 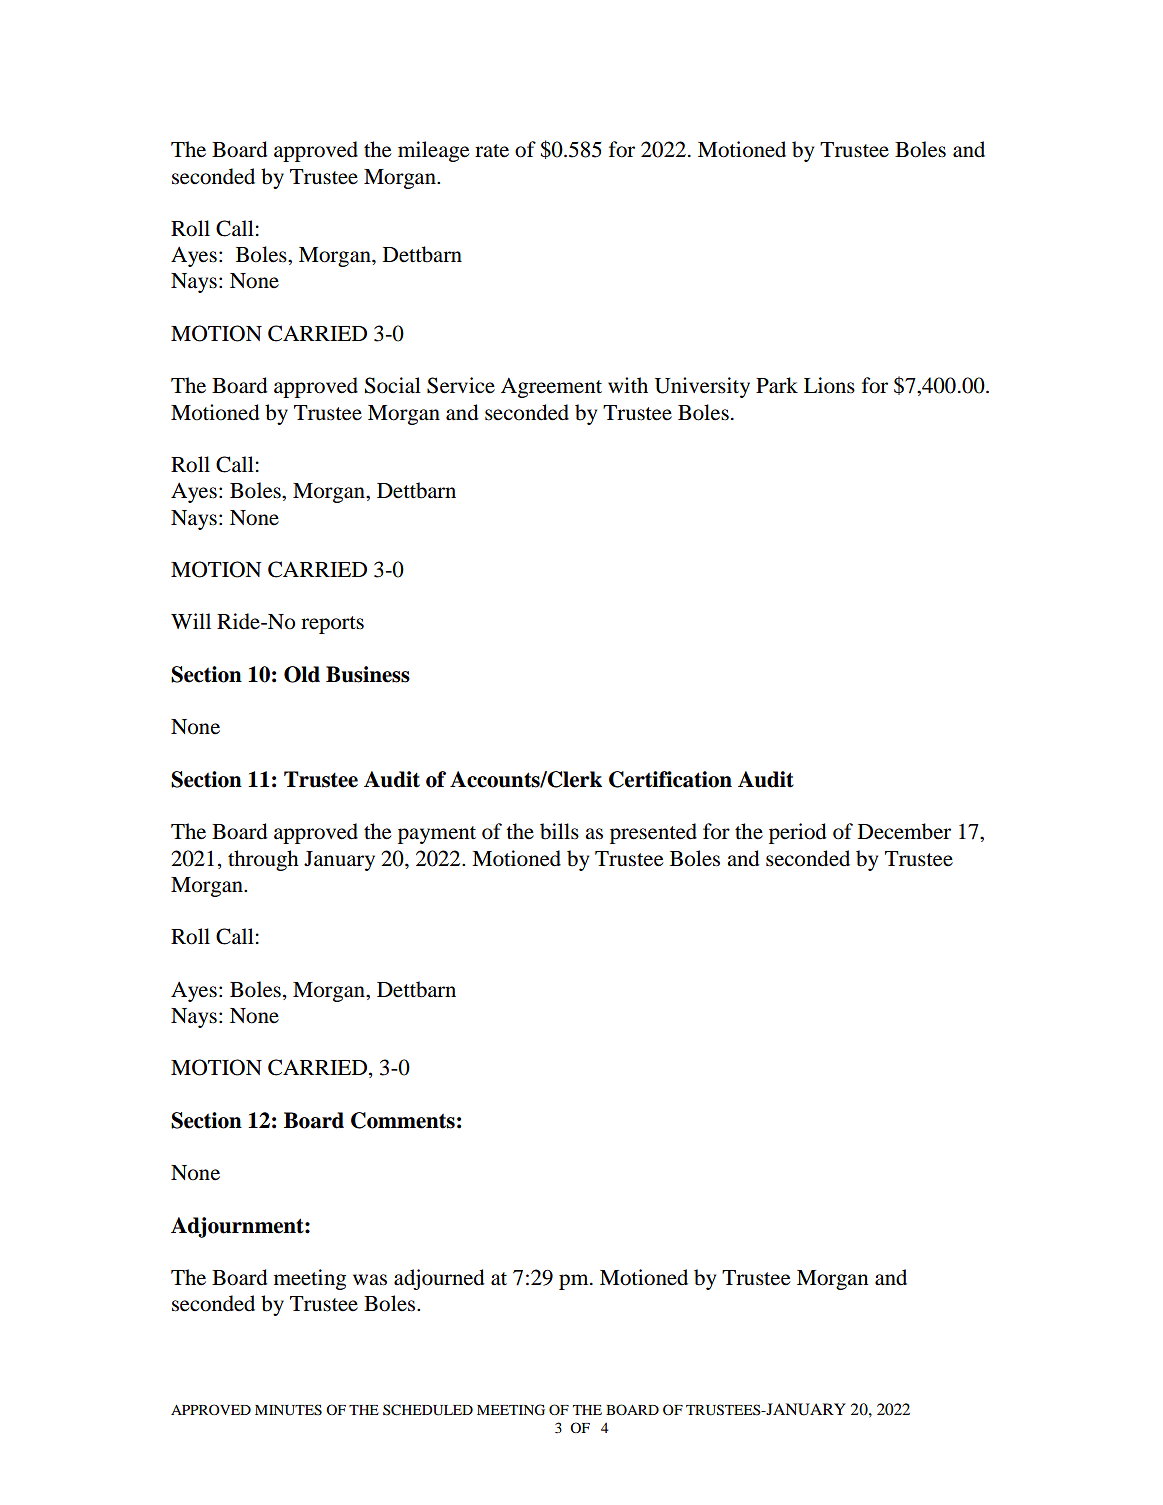 I want to click on MINUTES, so click(x=288, y=1410).
